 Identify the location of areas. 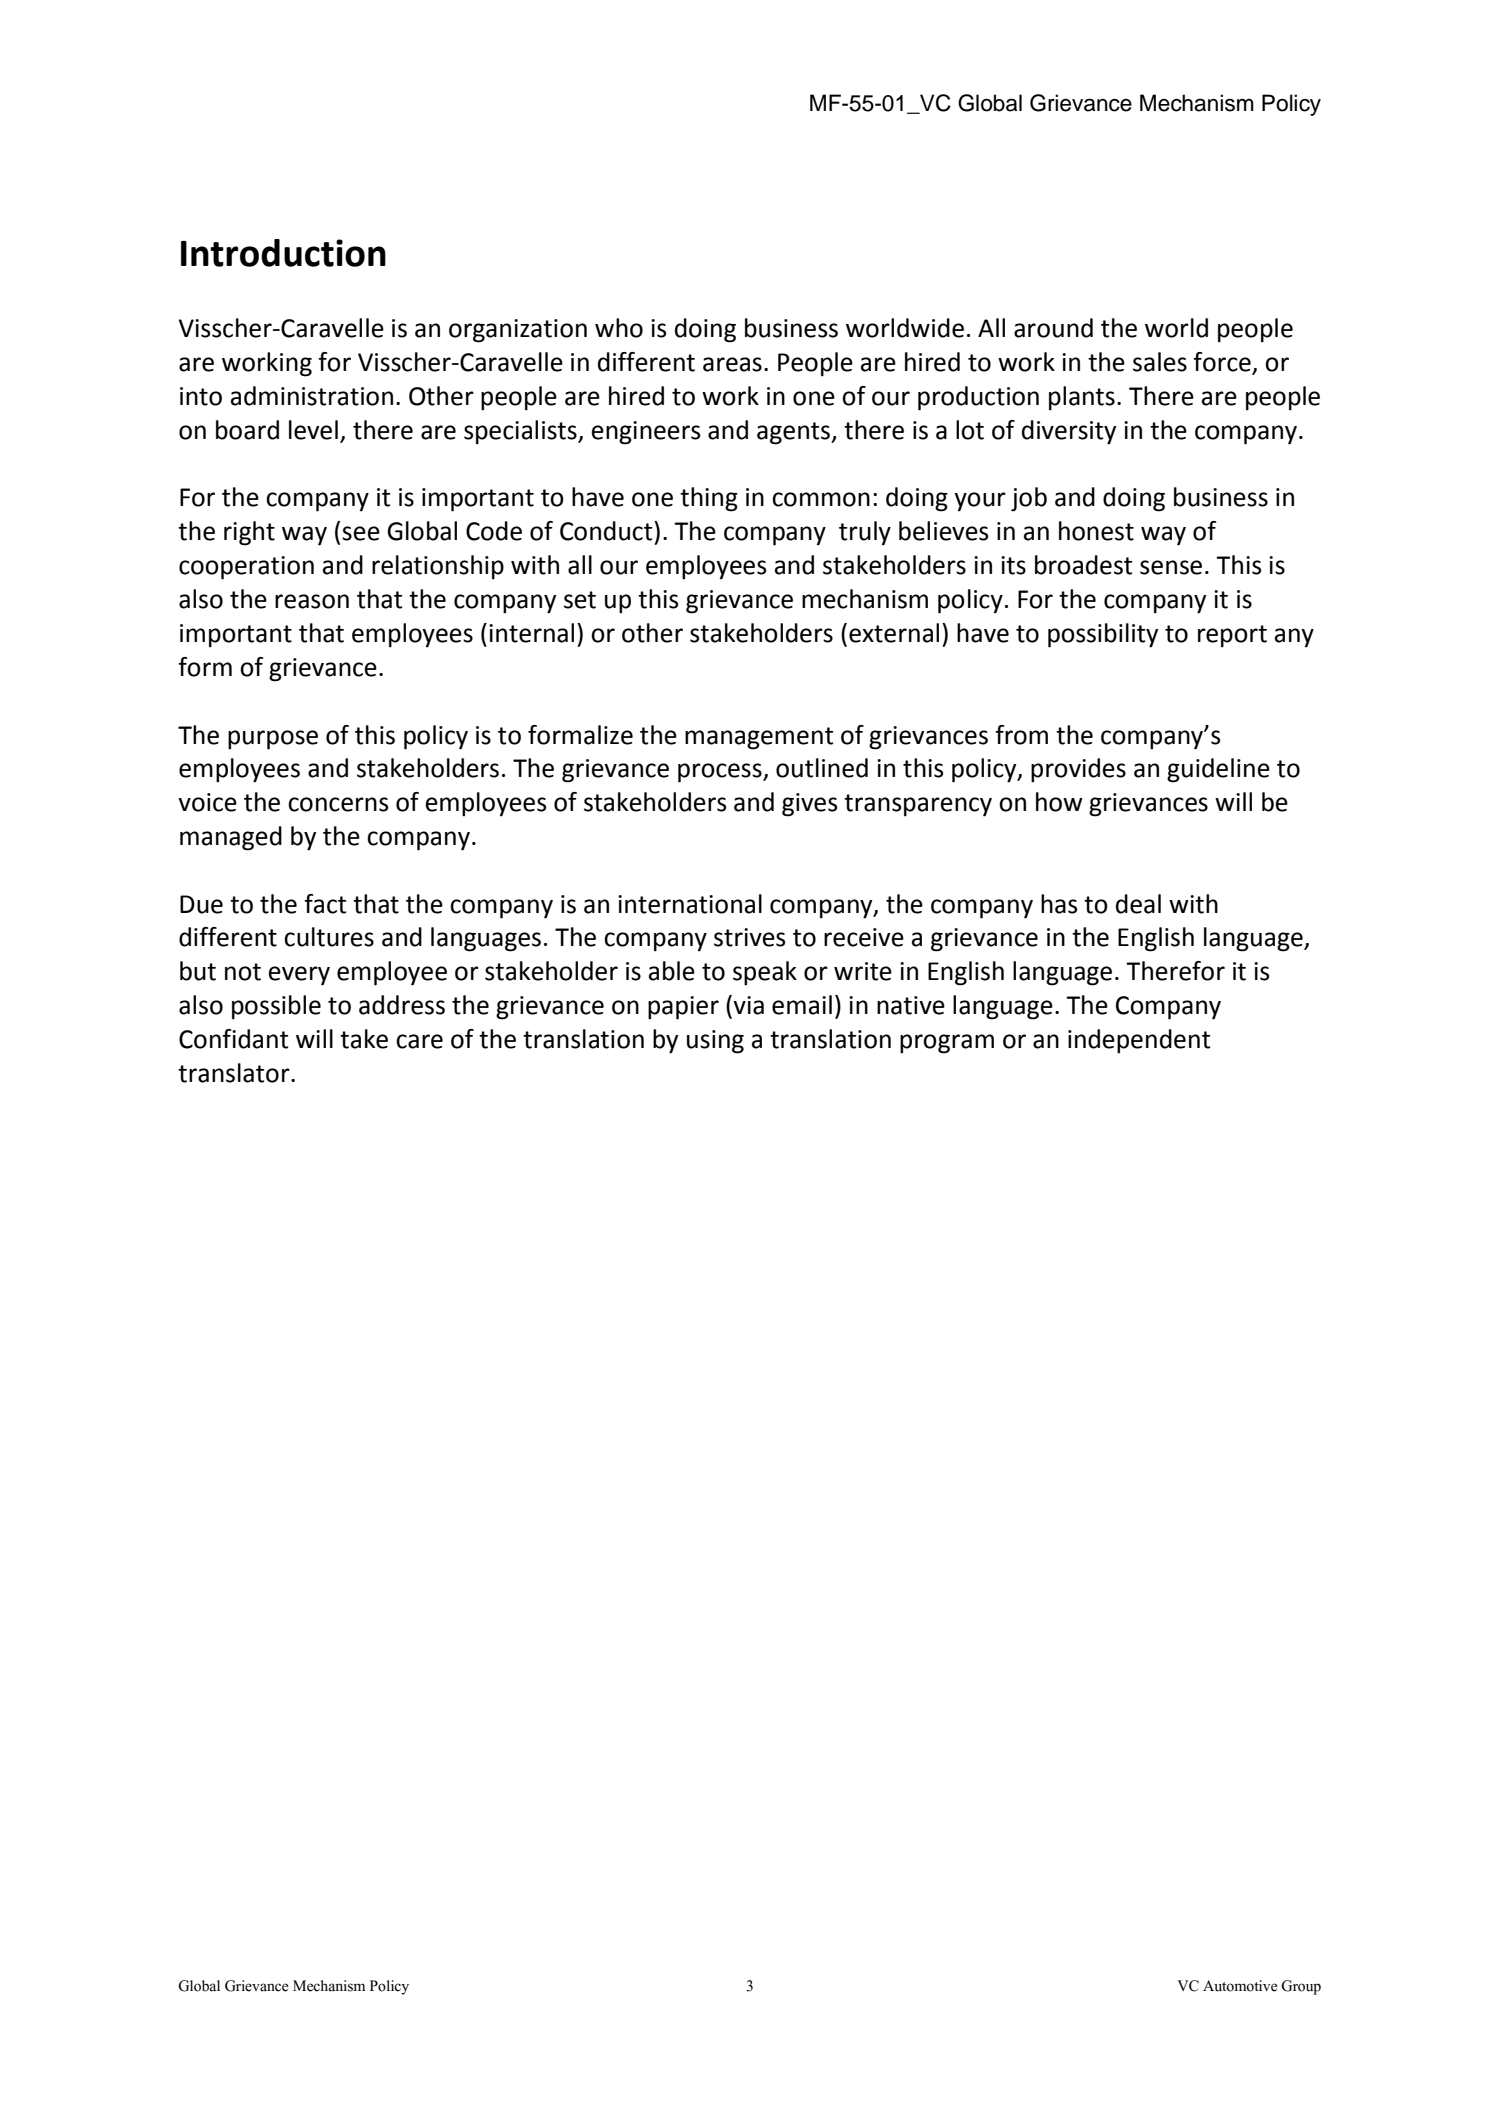
(732, 364).
